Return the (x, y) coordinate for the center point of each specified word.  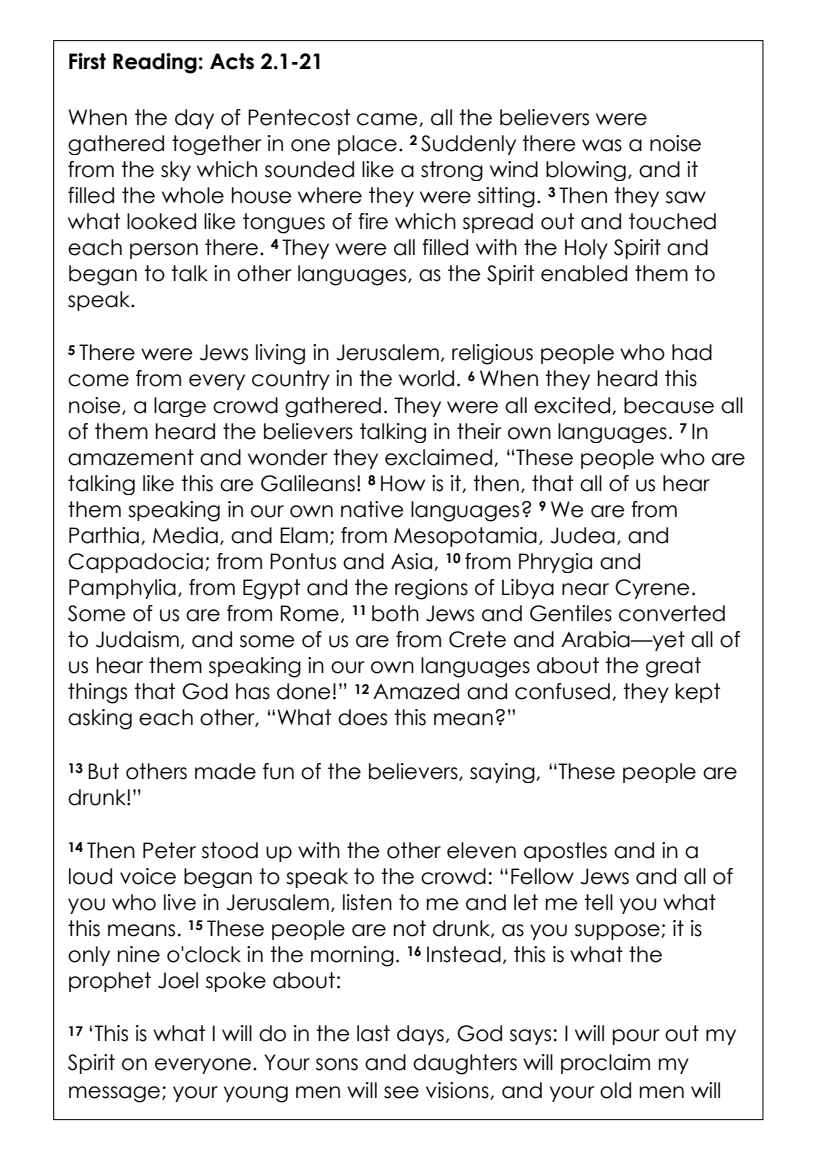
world (426, 378)
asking (100, 719)
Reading (155, 63)
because (669, 405)
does (362, 717)
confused (562, 691)
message (116, 1094)
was (602, 145)
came (388, 120)
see (401, 1092)
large (180, 407)
